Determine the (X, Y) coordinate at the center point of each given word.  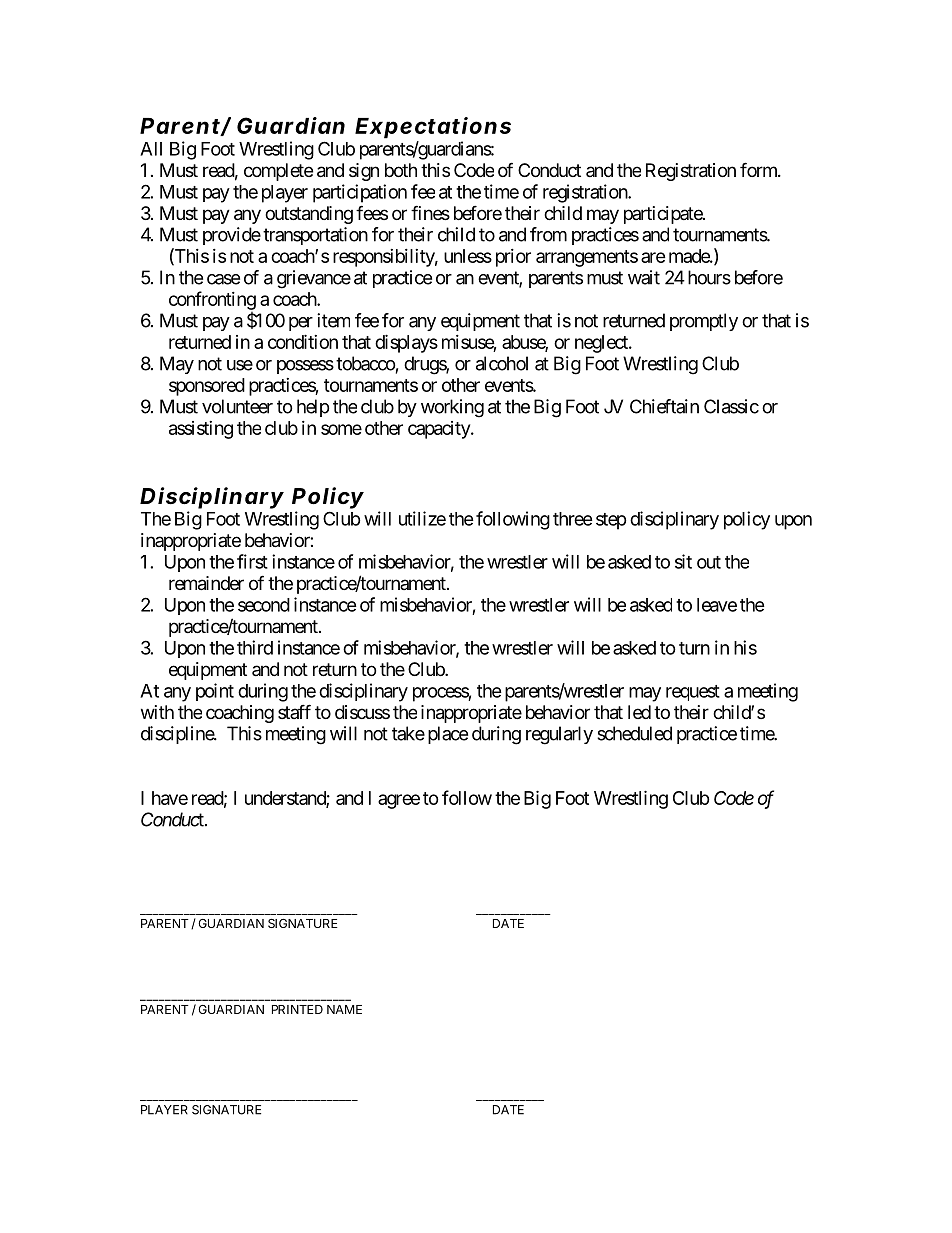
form (759, 169)
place (448, 735)
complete (278, 172)
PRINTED (297, 1009)
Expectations (433, 128)
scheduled (634, 733)
